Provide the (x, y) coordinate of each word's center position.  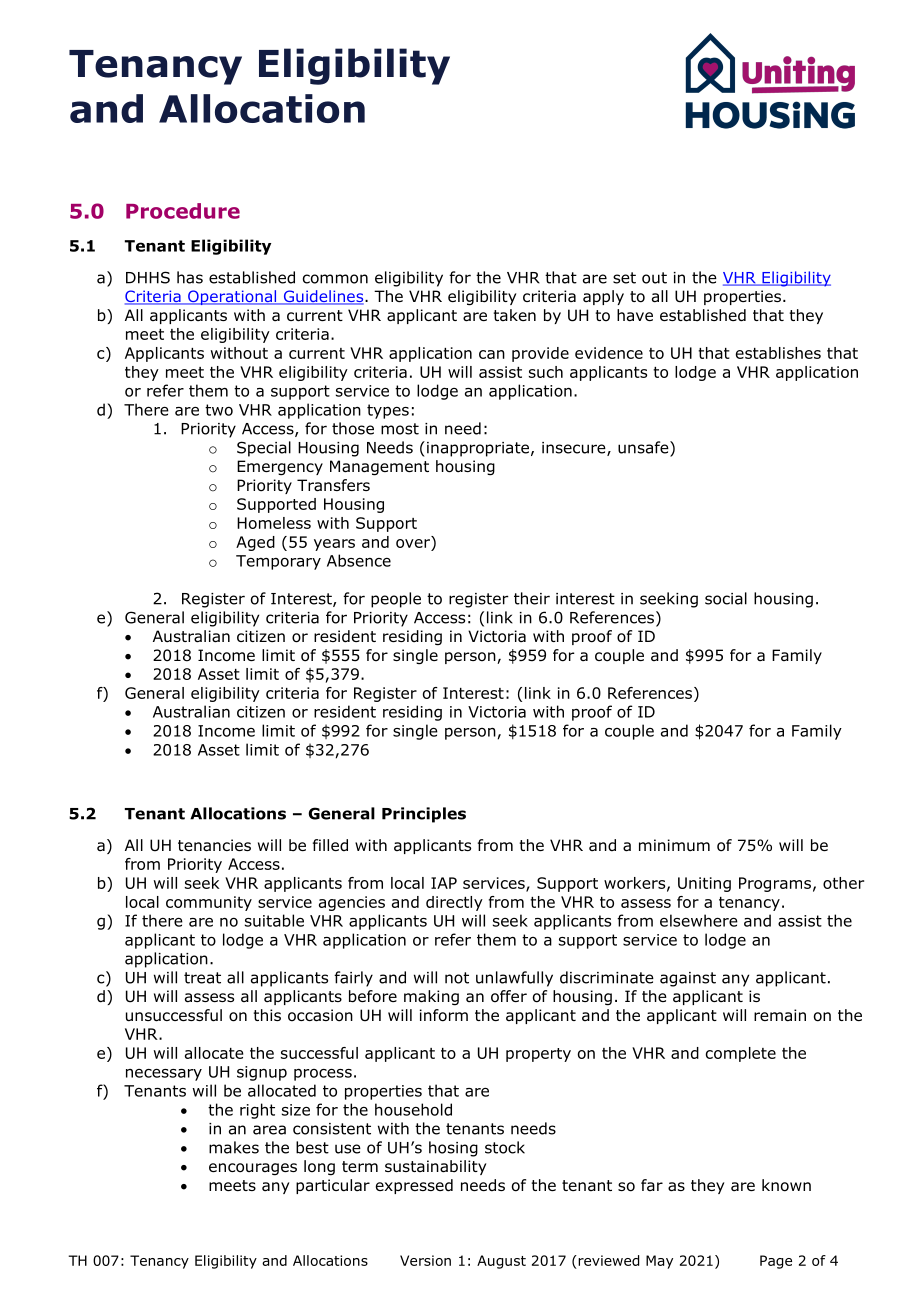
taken (514, 315)
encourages (253, 1169)
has (190, 277)
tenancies (214, 845)
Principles (424, 815)
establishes (778, 353)
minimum (674, 845)
